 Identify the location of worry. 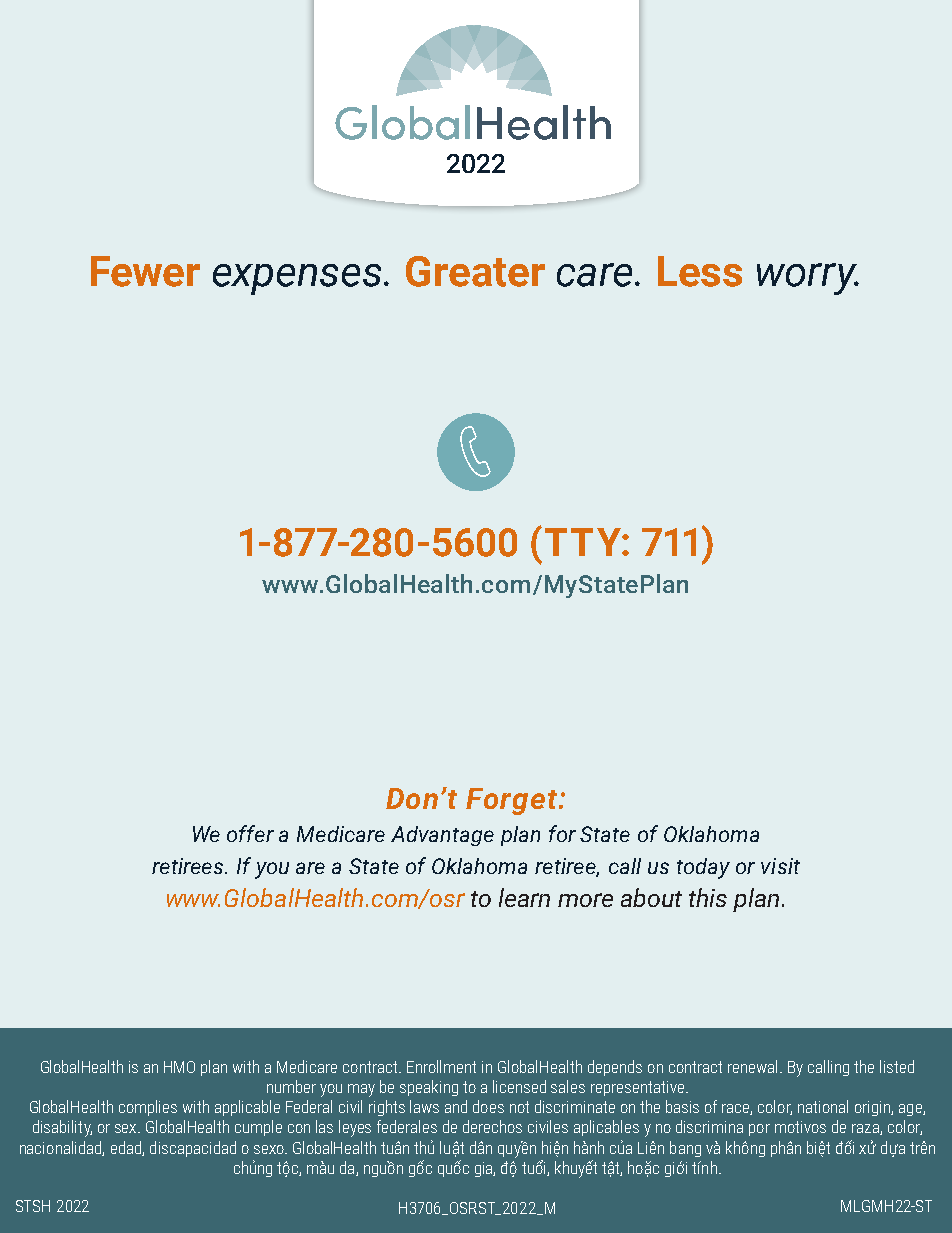
(808, 279).
